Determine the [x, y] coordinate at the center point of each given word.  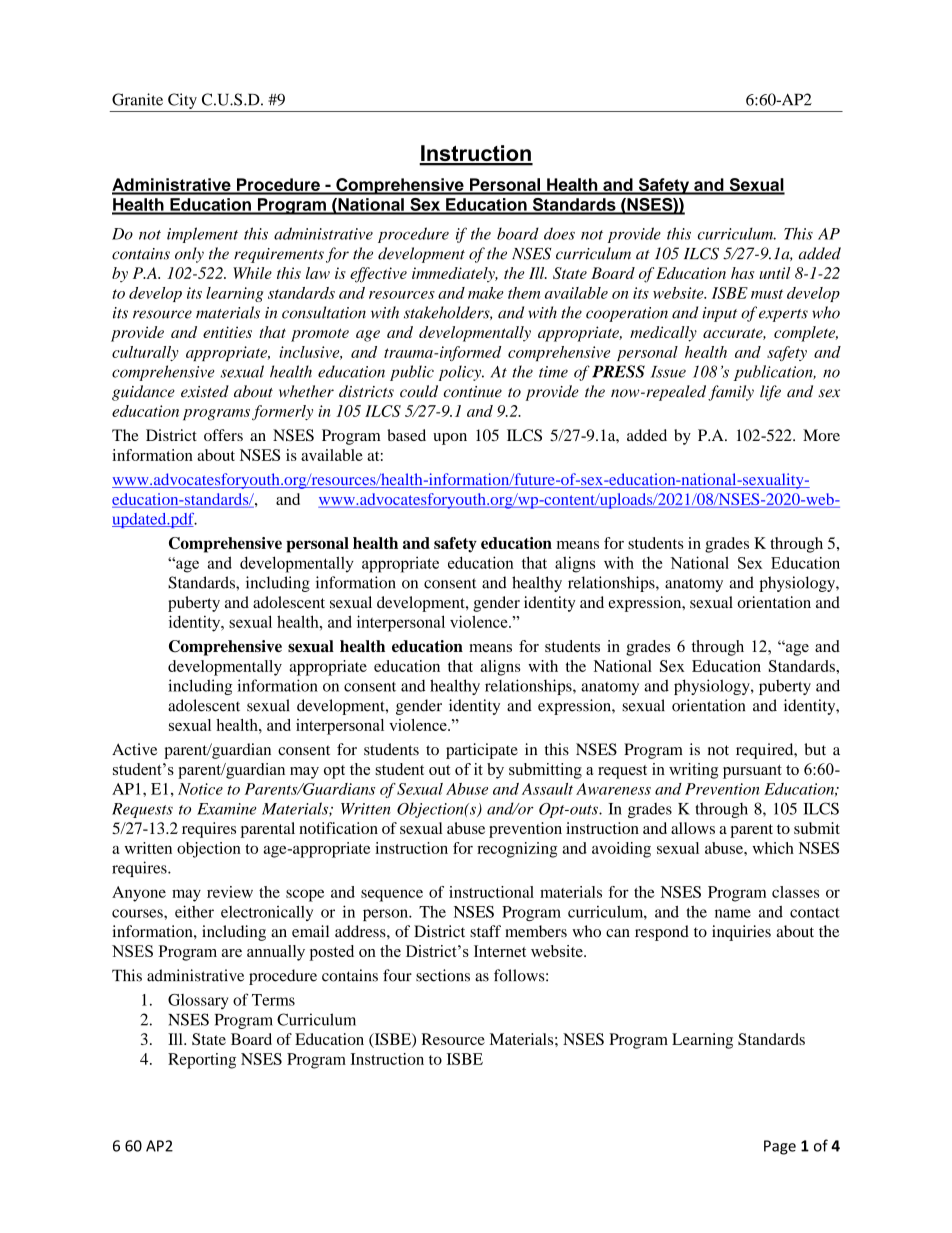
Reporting [202, 1061]
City [182, 101]
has [742, 273]
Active [134, 749]
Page [780, 1147]
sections [443, 975]
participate [482, 751]
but [815, 749]
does [559, 233]
